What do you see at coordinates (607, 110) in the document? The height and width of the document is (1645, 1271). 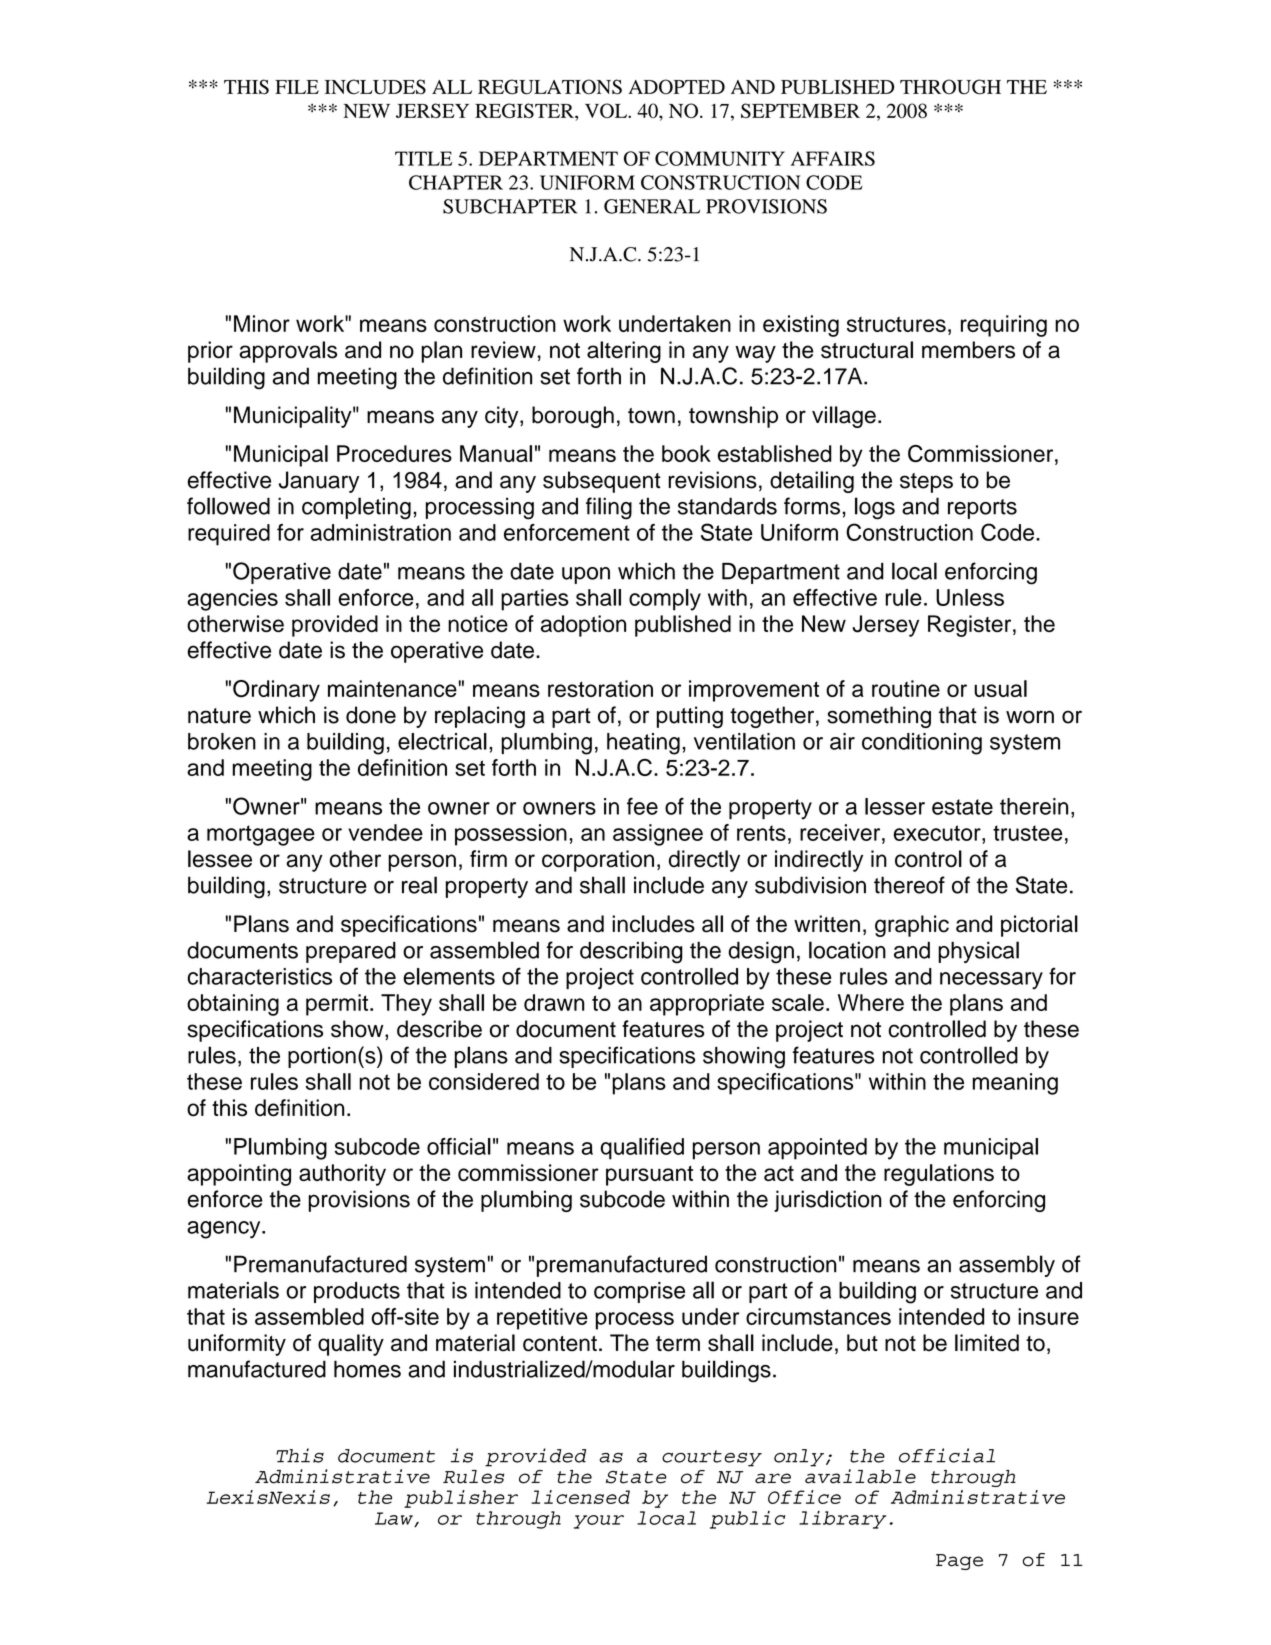 I see `VOL` at bounding box center [607, 110].
